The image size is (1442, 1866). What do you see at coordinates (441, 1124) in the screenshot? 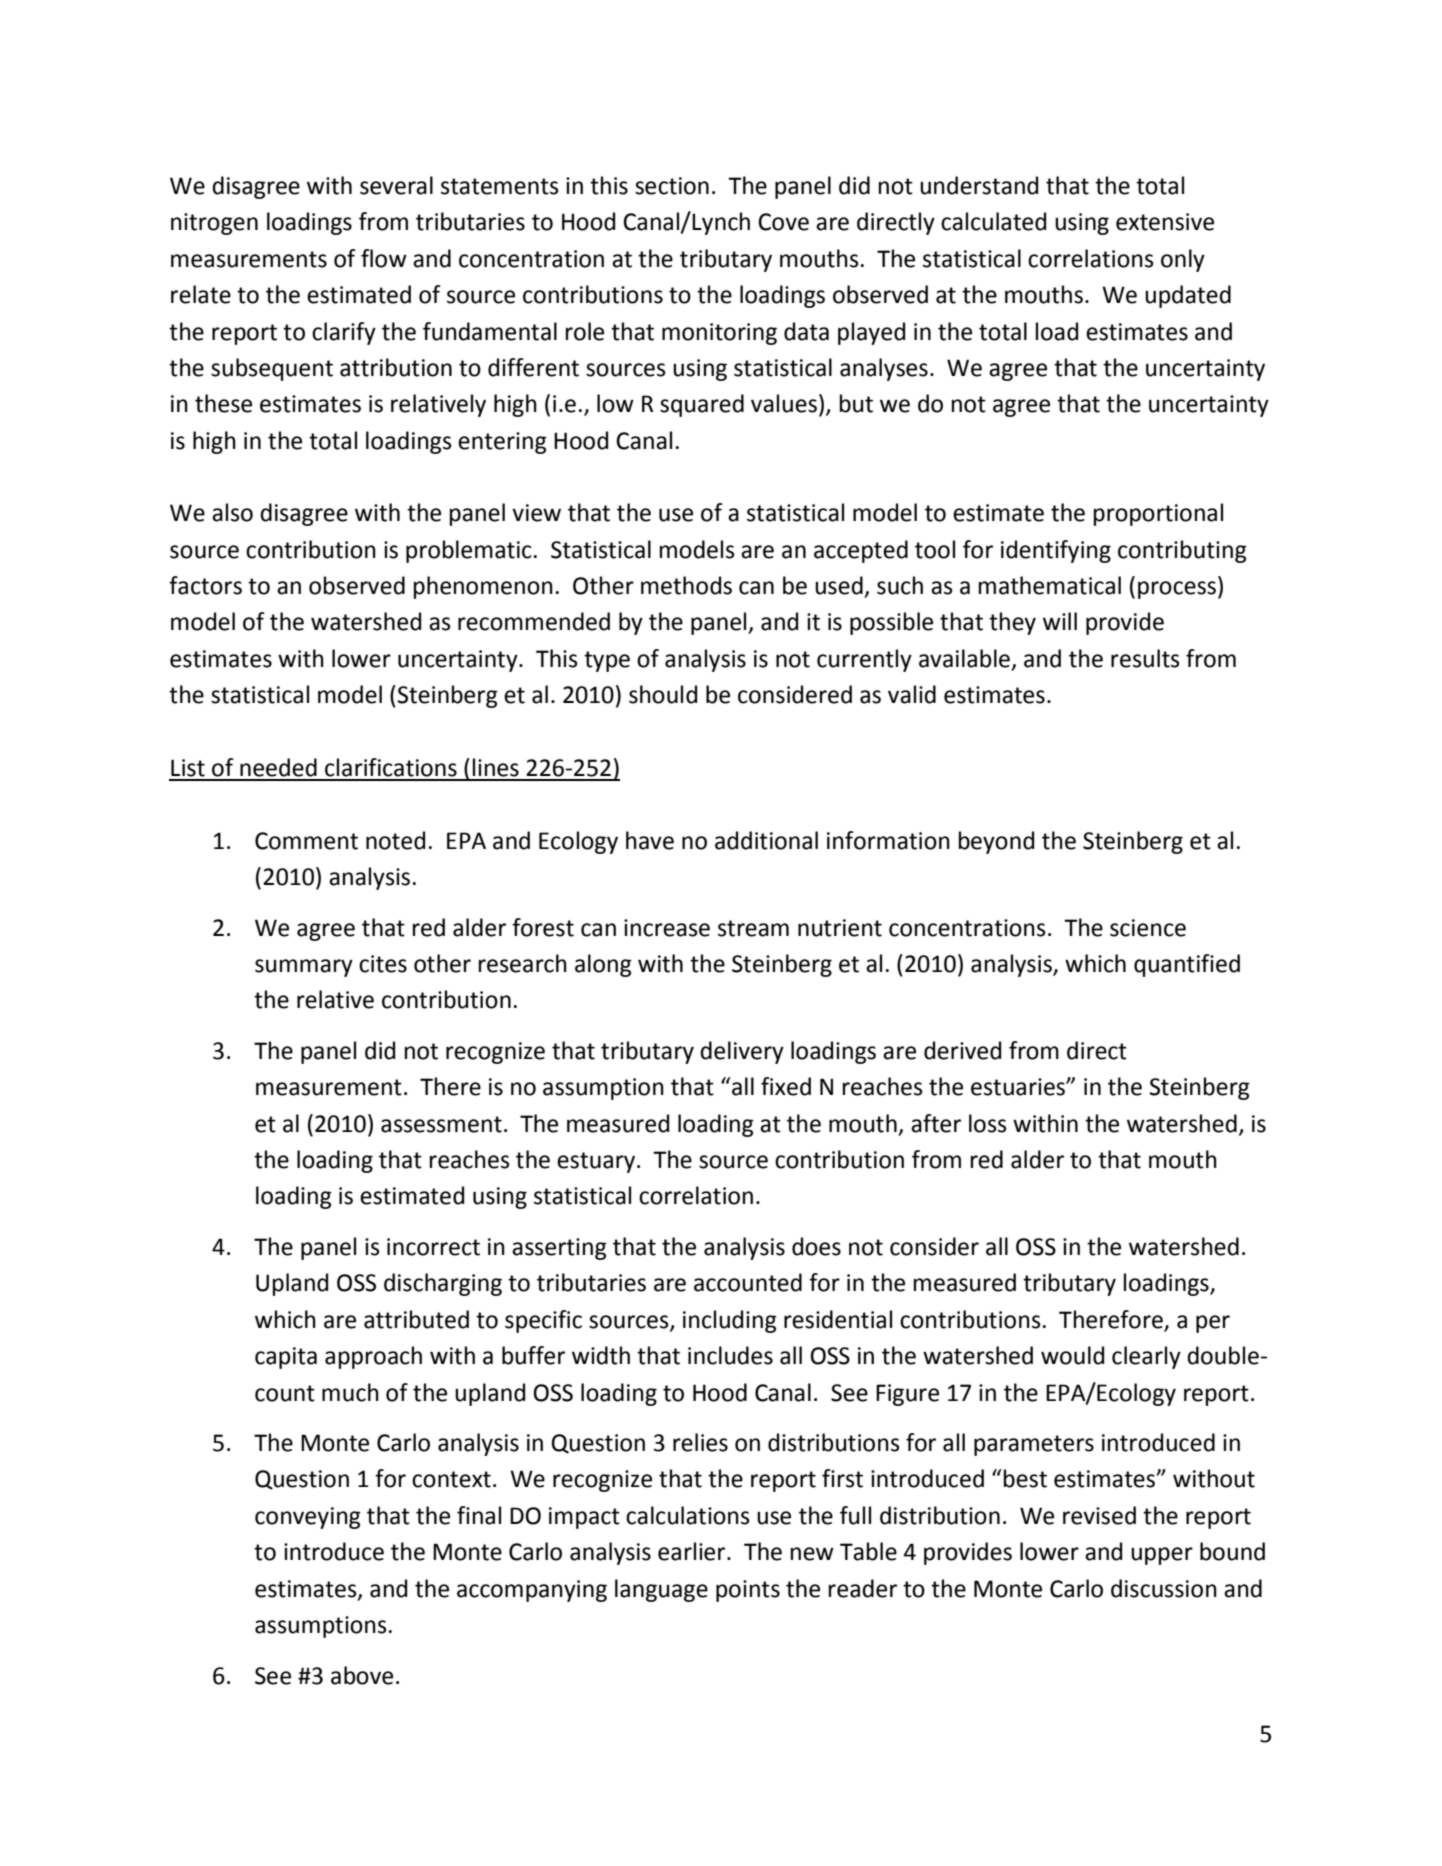
I see `assessment` at bounding box center [441, 1124].
